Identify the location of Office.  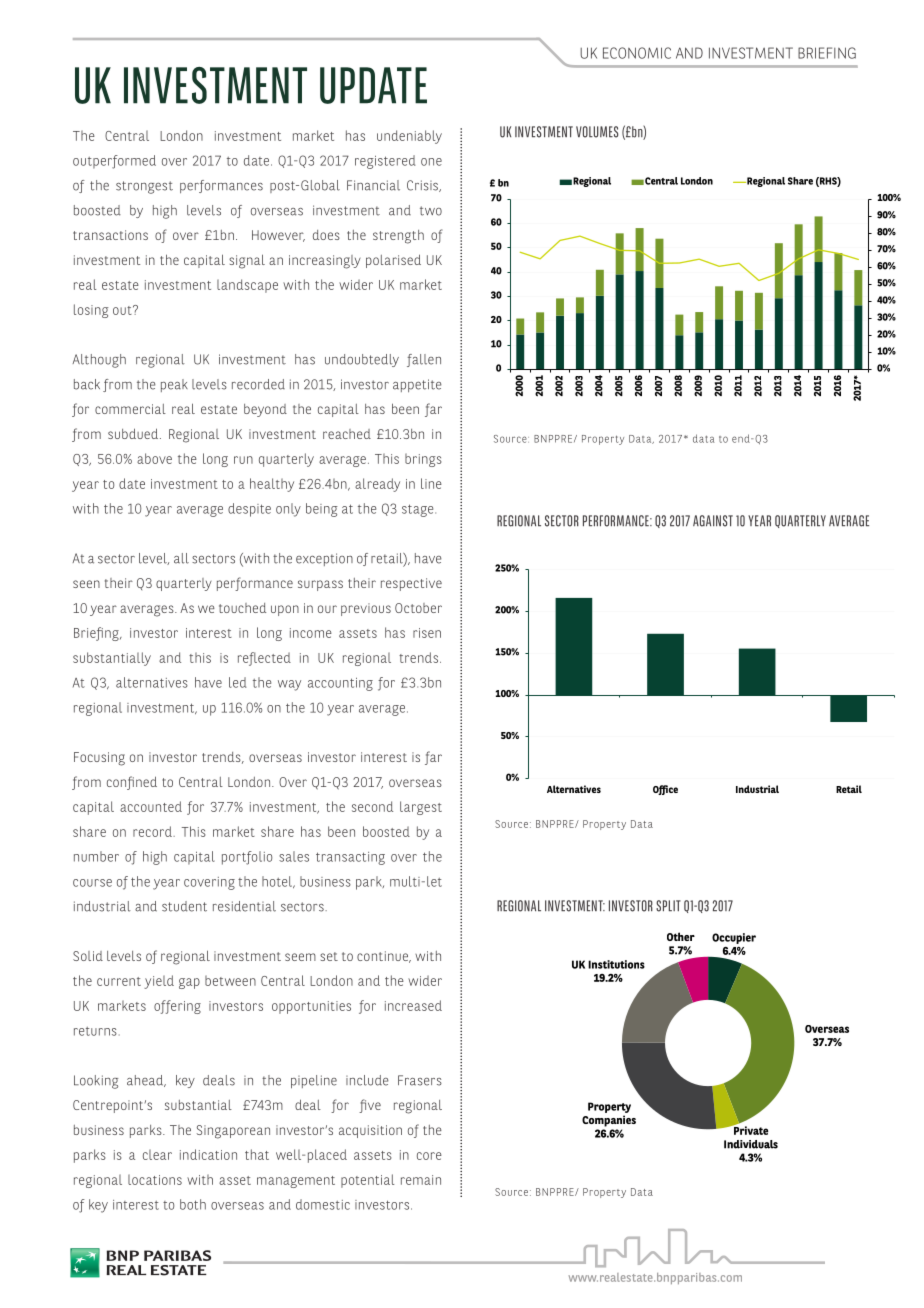
(665, 790).
